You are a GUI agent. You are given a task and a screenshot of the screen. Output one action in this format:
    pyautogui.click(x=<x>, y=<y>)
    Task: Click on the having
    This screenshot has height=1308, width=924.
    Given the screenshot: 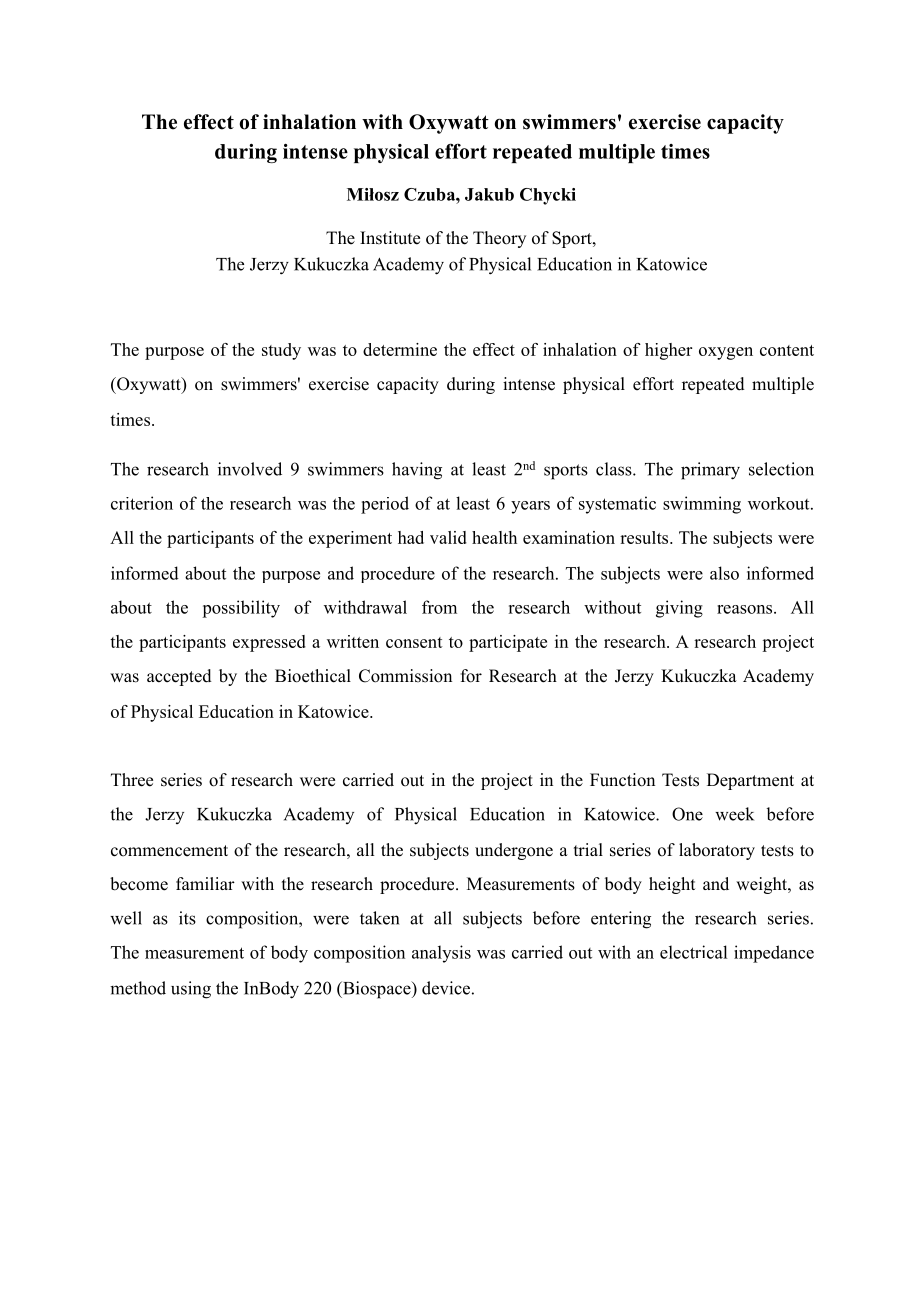 What is the action you would take?
    pyautogui.click(x=417, y=471)
